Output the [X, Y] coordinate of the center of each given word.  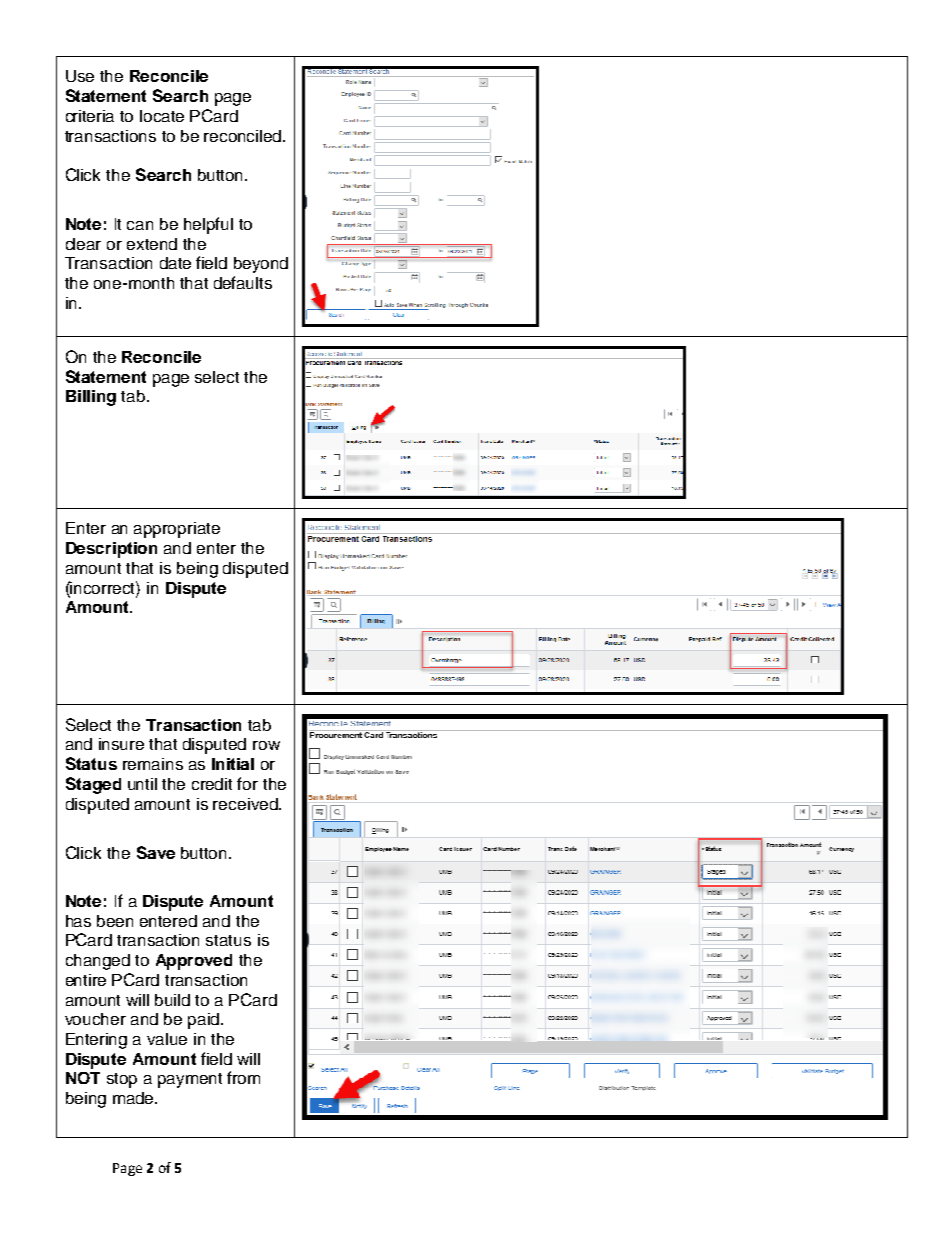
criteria [90, 116]
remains [153, 764]
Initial [233, 764]
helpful [208, 225]
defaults [243, 282]
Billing [91, 398]
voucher [95, 1019]
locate [162, 116]
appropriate [177, 530]
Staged [93, 785]
